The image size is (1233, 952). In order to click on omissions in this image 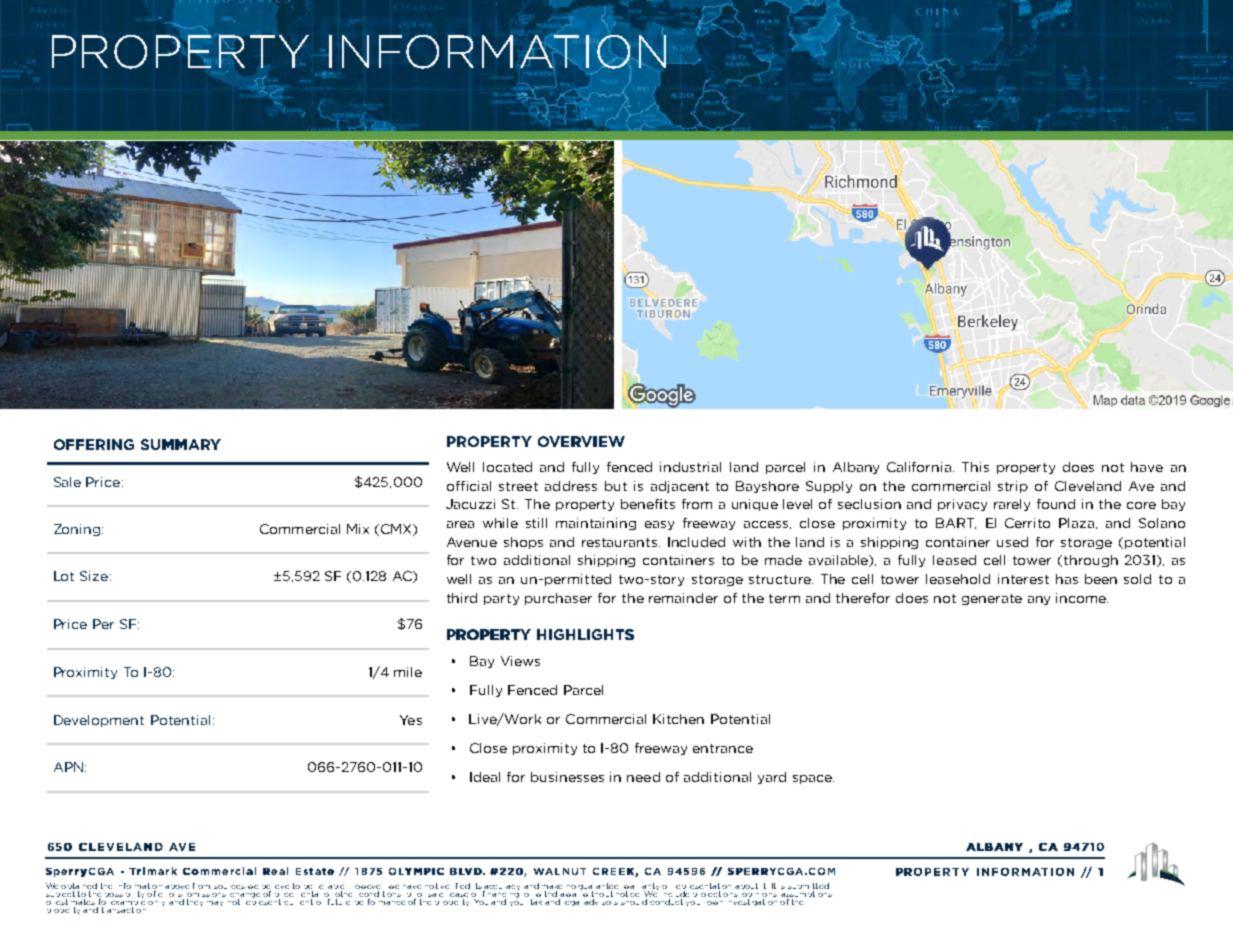, I will do `click(206, 892)`.
